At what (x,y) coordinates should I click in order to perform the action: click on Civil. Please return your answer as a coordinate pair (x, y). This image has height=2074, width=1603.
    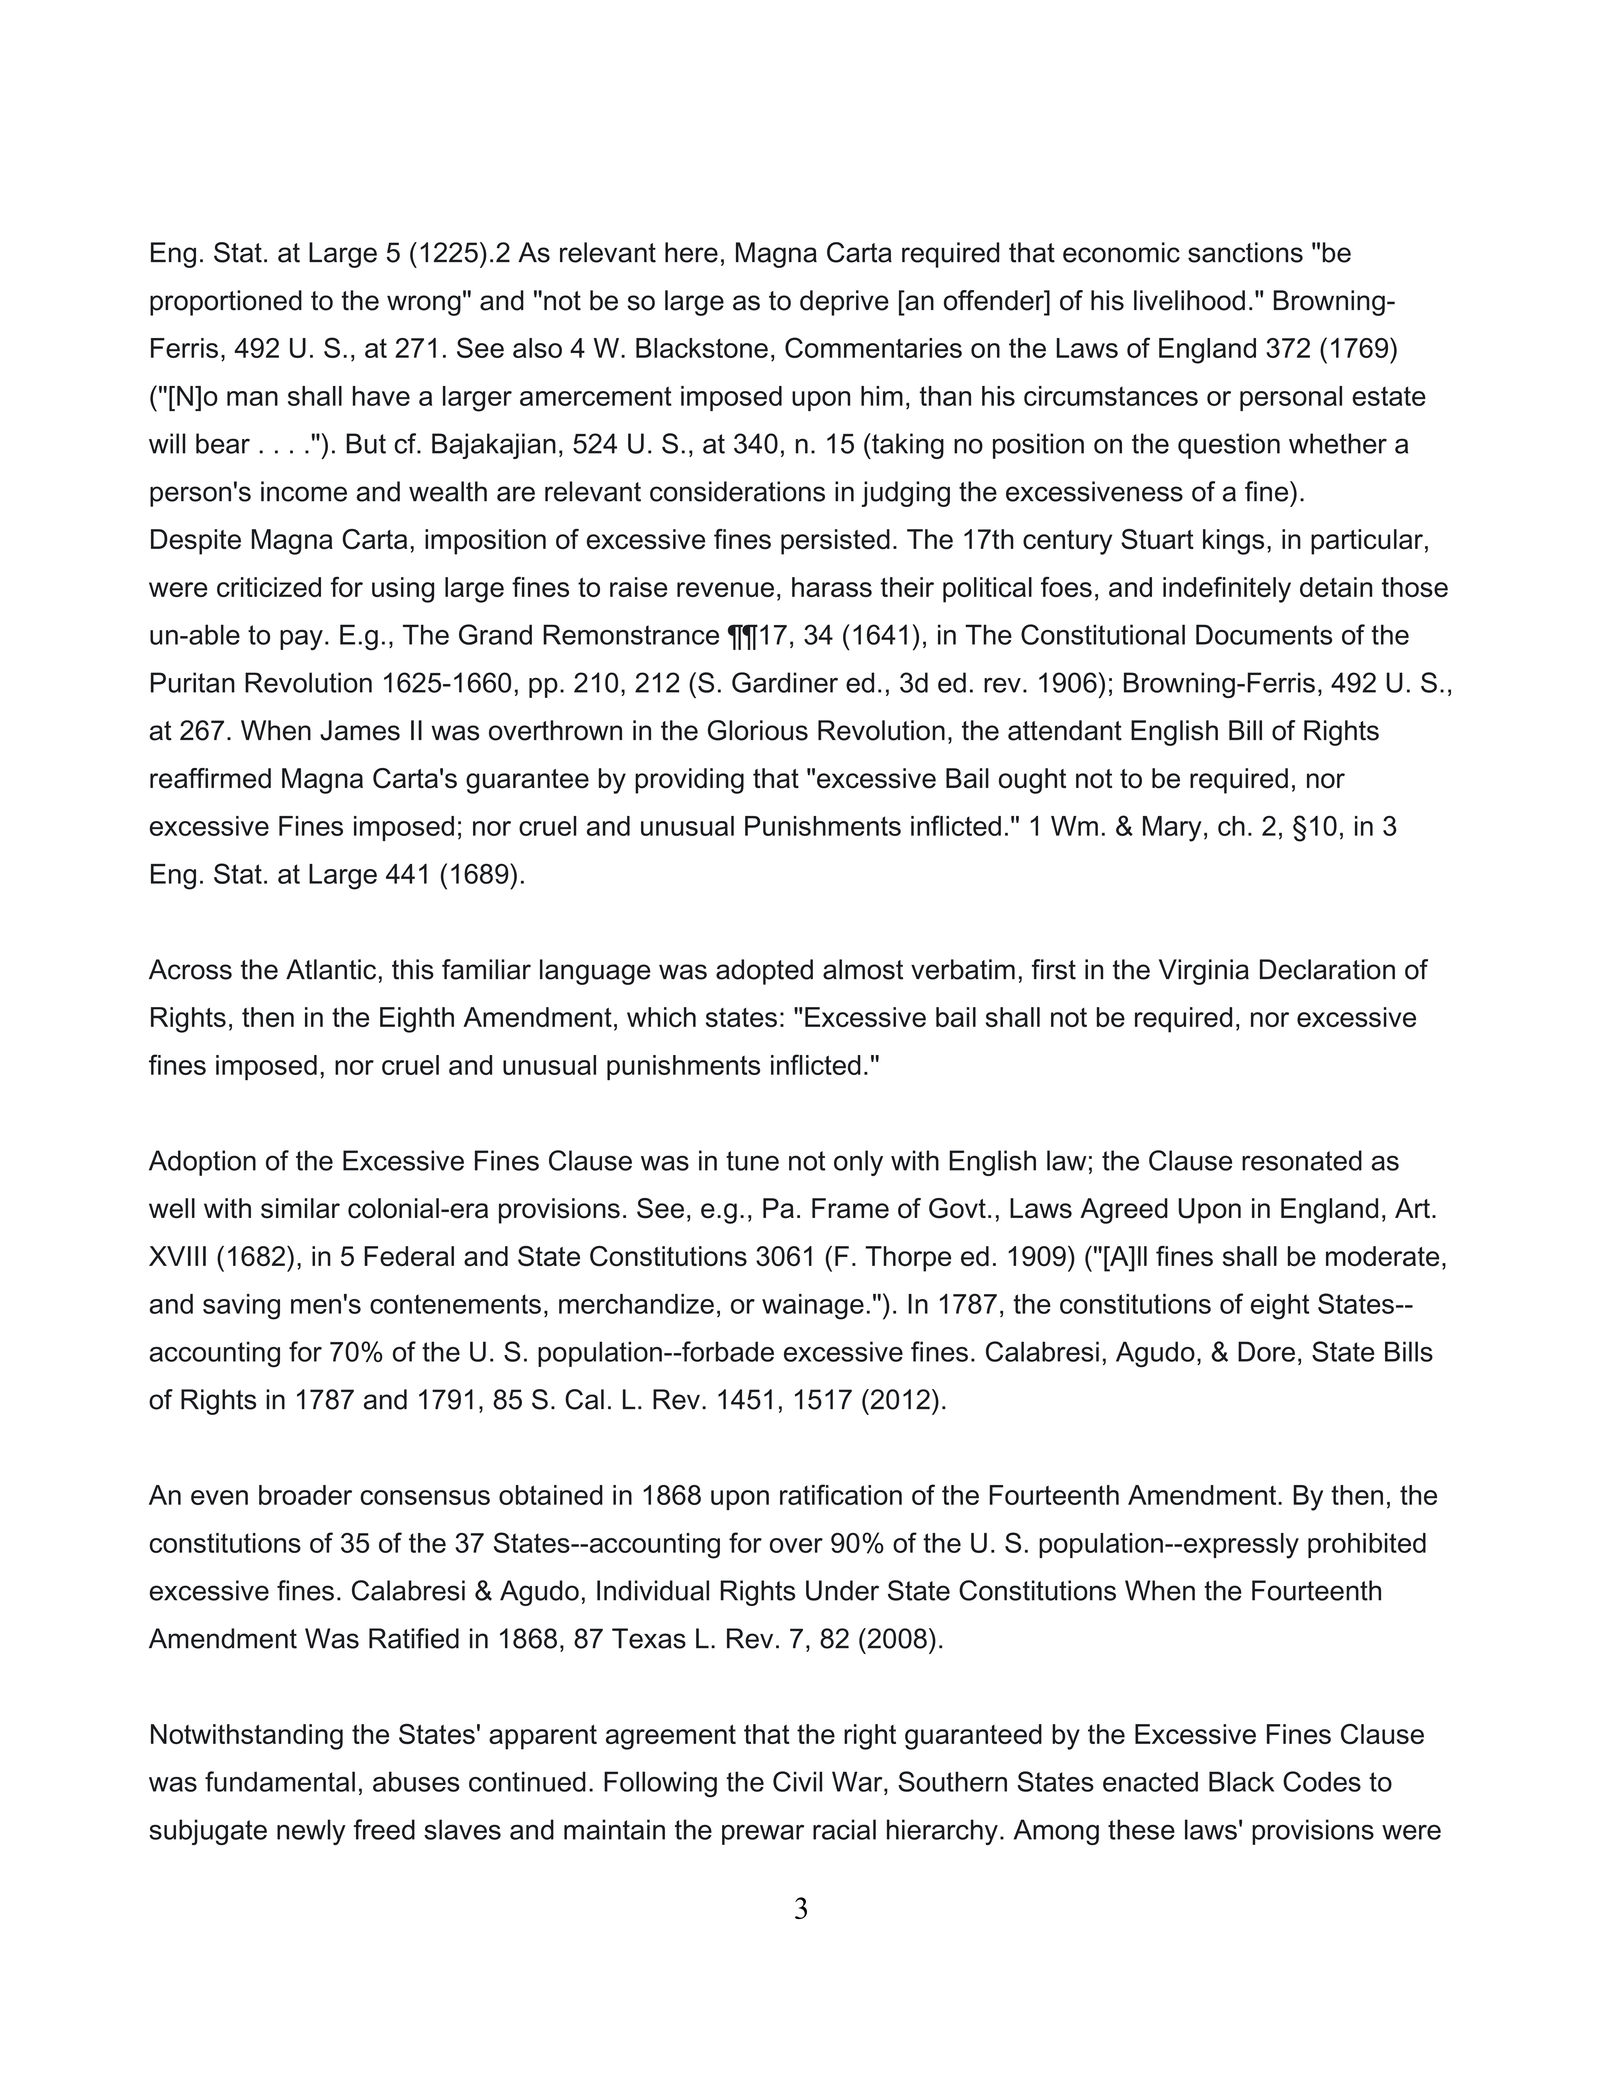
    Looking at the image, I should click on (797, 1781).
